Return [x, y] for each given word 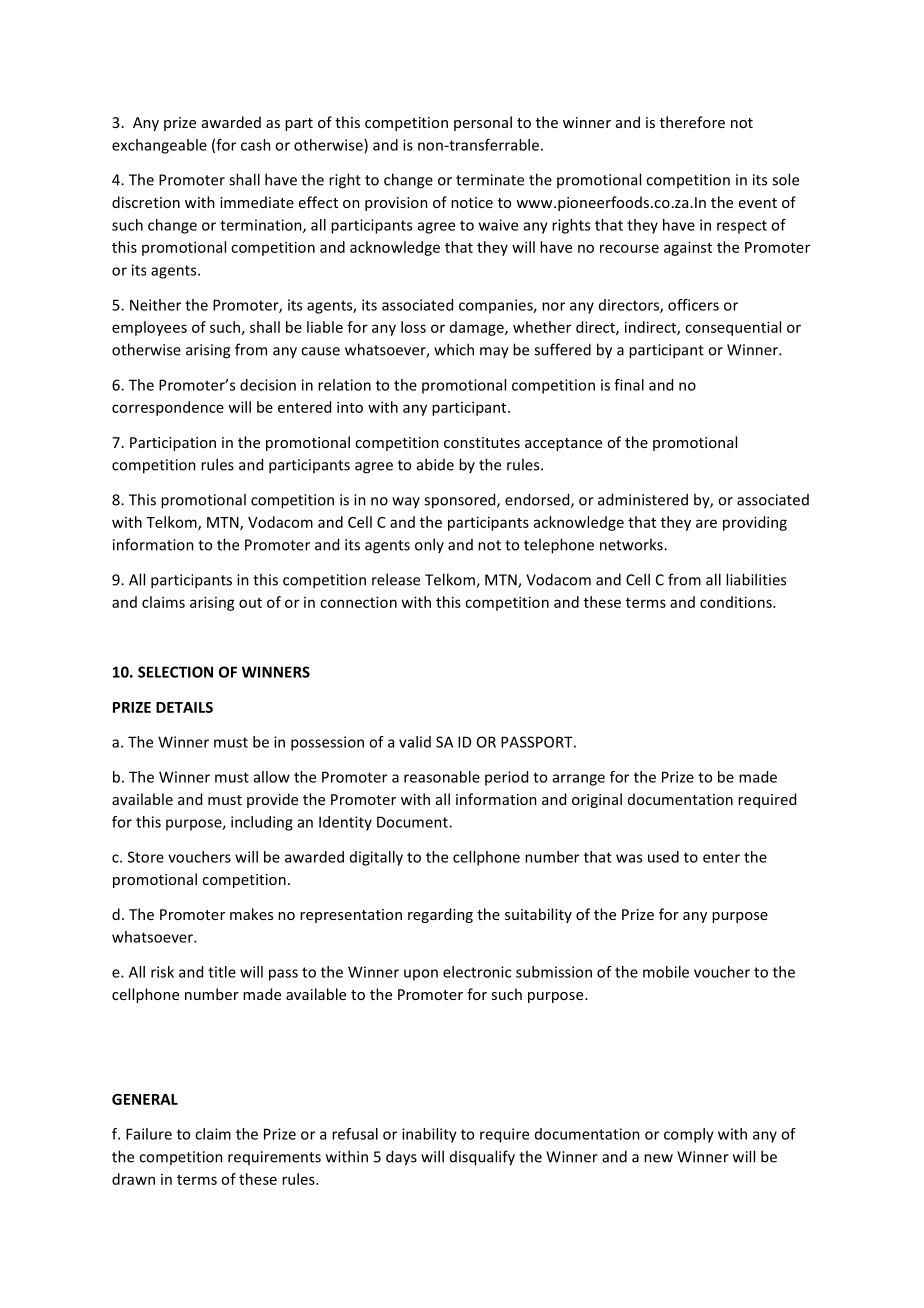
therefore [692, 122]
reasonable [442, 777]
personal [483, 123]
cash [256, 145]
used [663, 857]
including [262, 823]
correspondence [168, 408]
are [706, 523]
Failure [149, 1134]
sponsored [461, 501]
